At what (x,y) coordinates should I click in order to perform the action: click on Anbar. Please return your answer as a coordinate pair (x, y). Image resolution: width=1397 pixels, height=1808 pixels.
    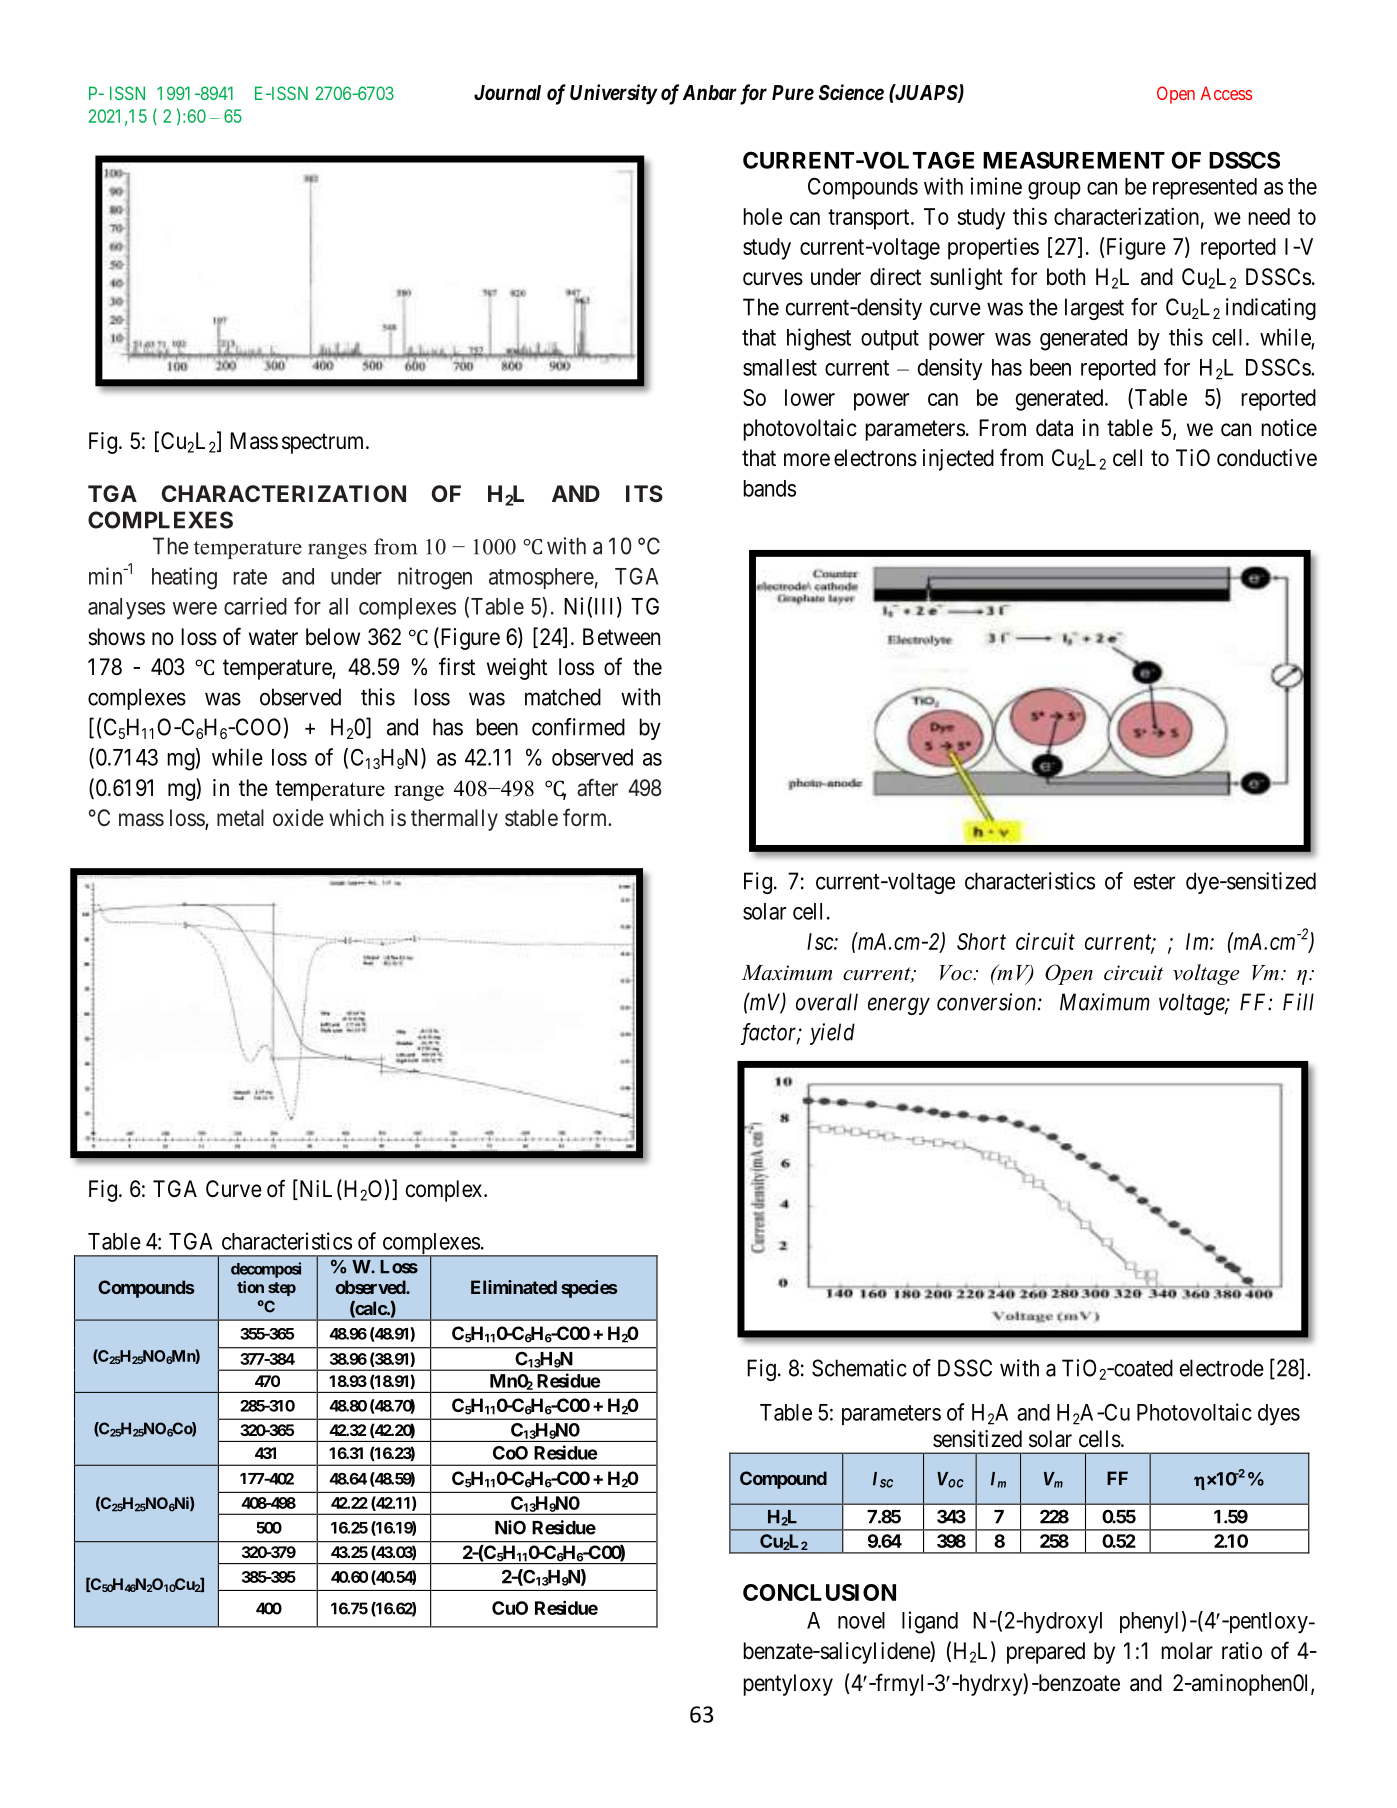
    Looking at the image, I should click on (710, 92).
